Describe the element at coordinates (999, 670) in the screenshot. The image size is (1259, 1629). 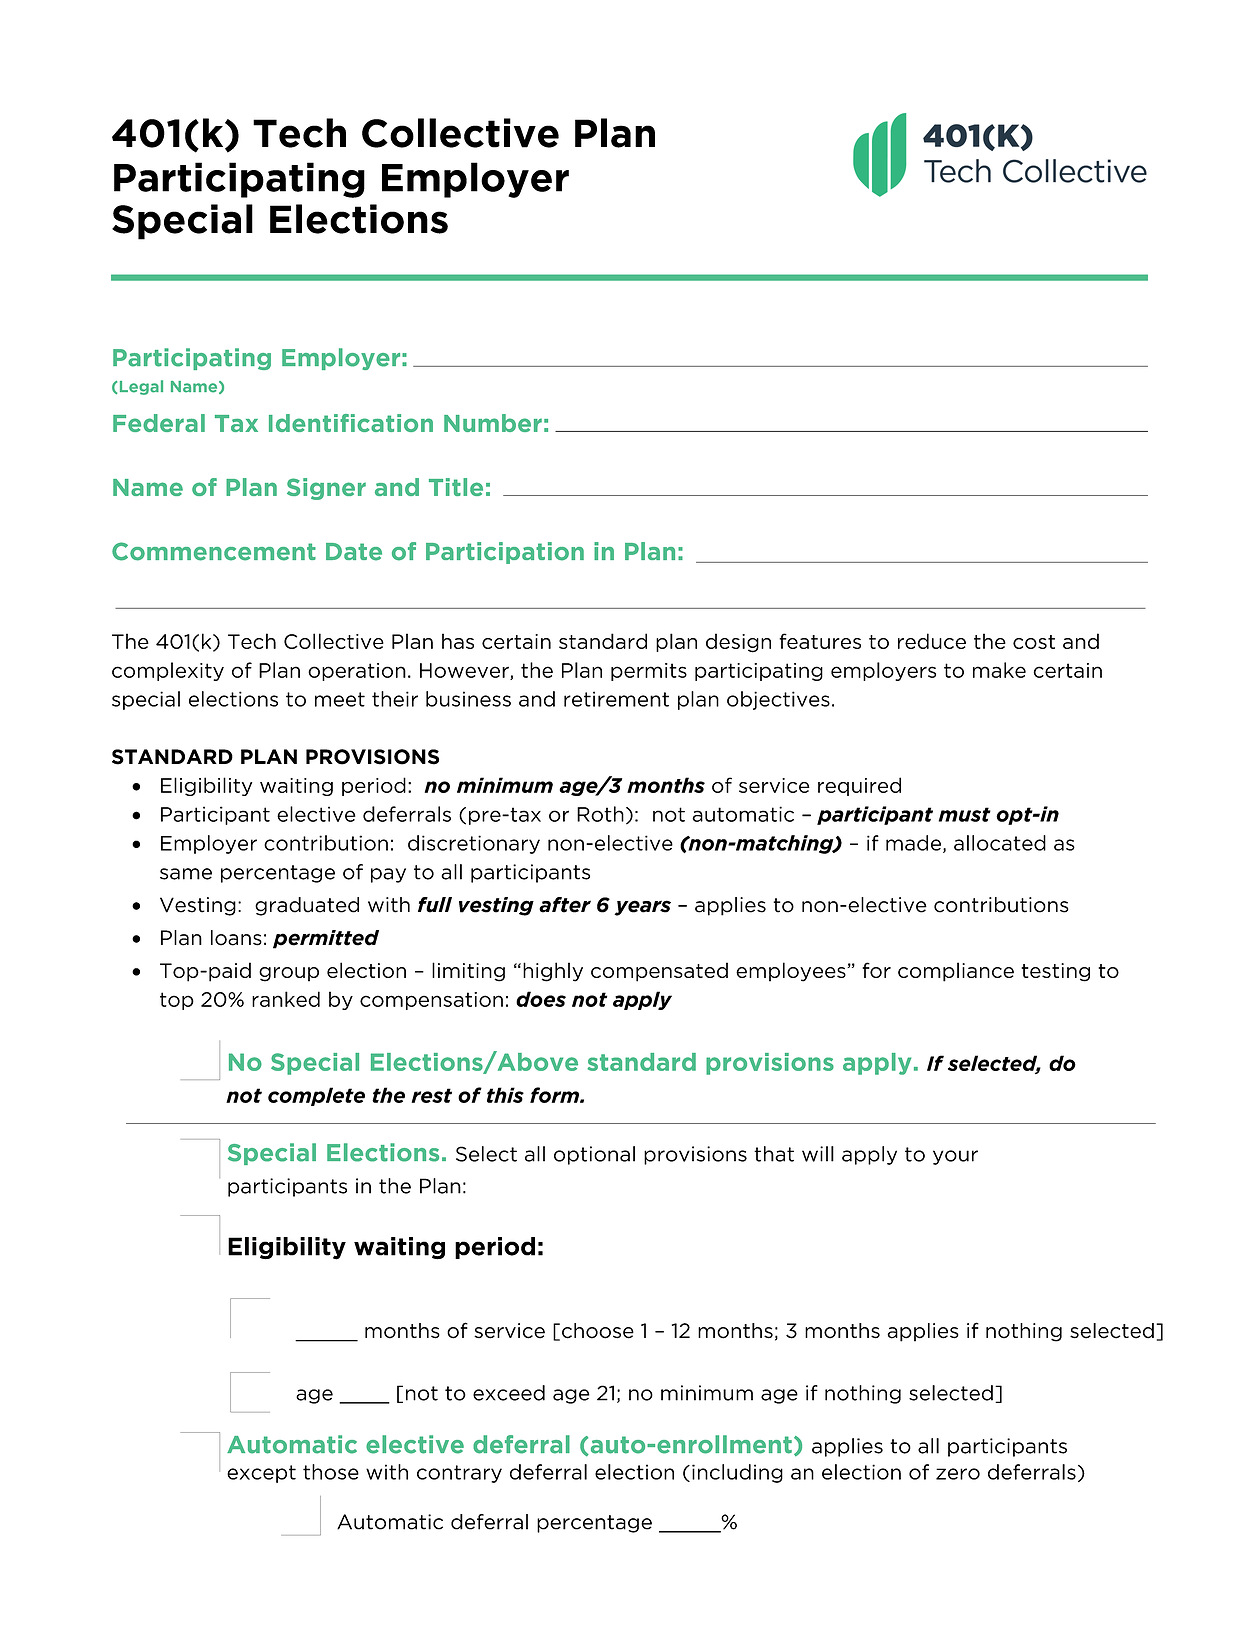
I see `make` at that location.
